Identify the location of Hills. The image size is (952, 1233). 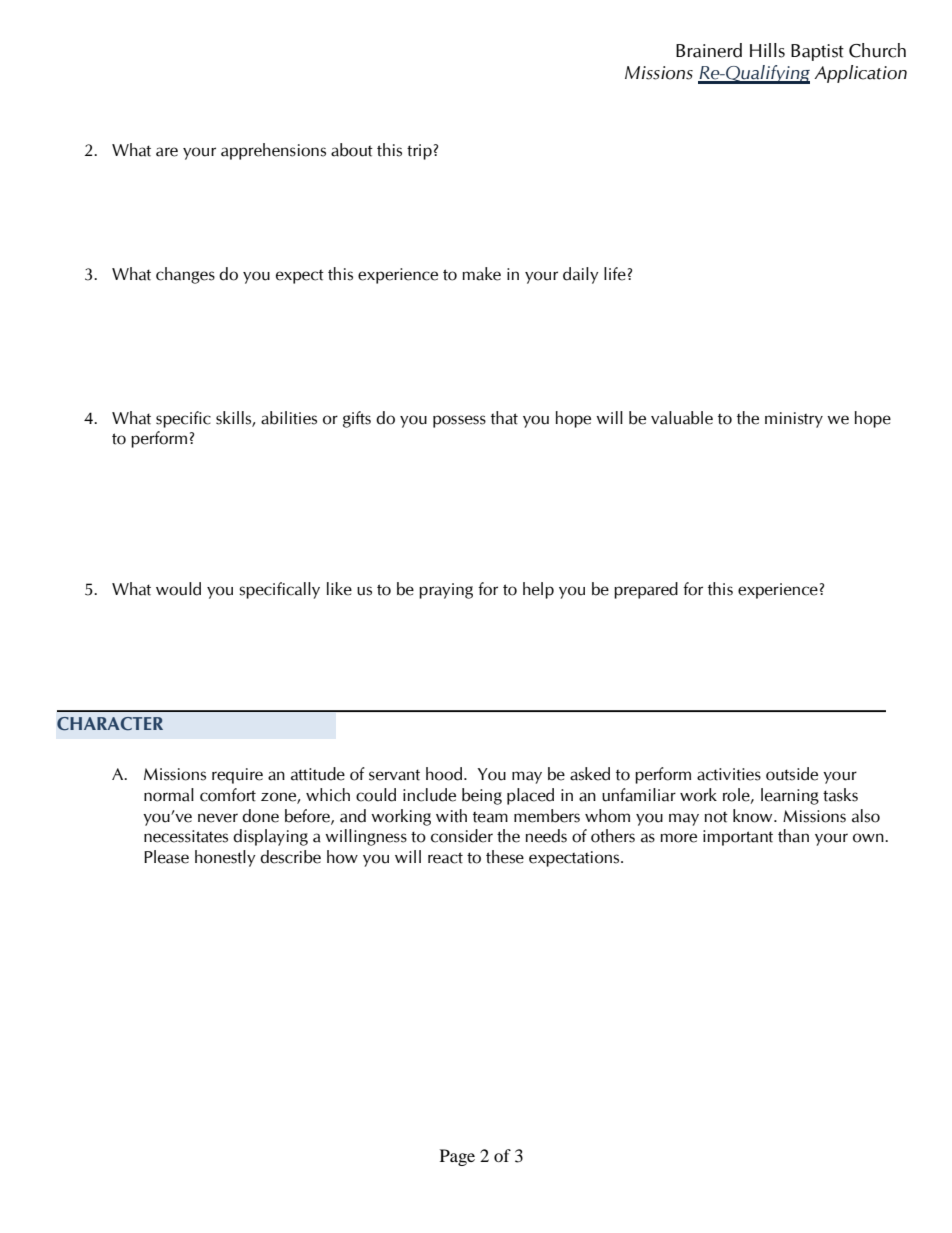
(767, 50).
